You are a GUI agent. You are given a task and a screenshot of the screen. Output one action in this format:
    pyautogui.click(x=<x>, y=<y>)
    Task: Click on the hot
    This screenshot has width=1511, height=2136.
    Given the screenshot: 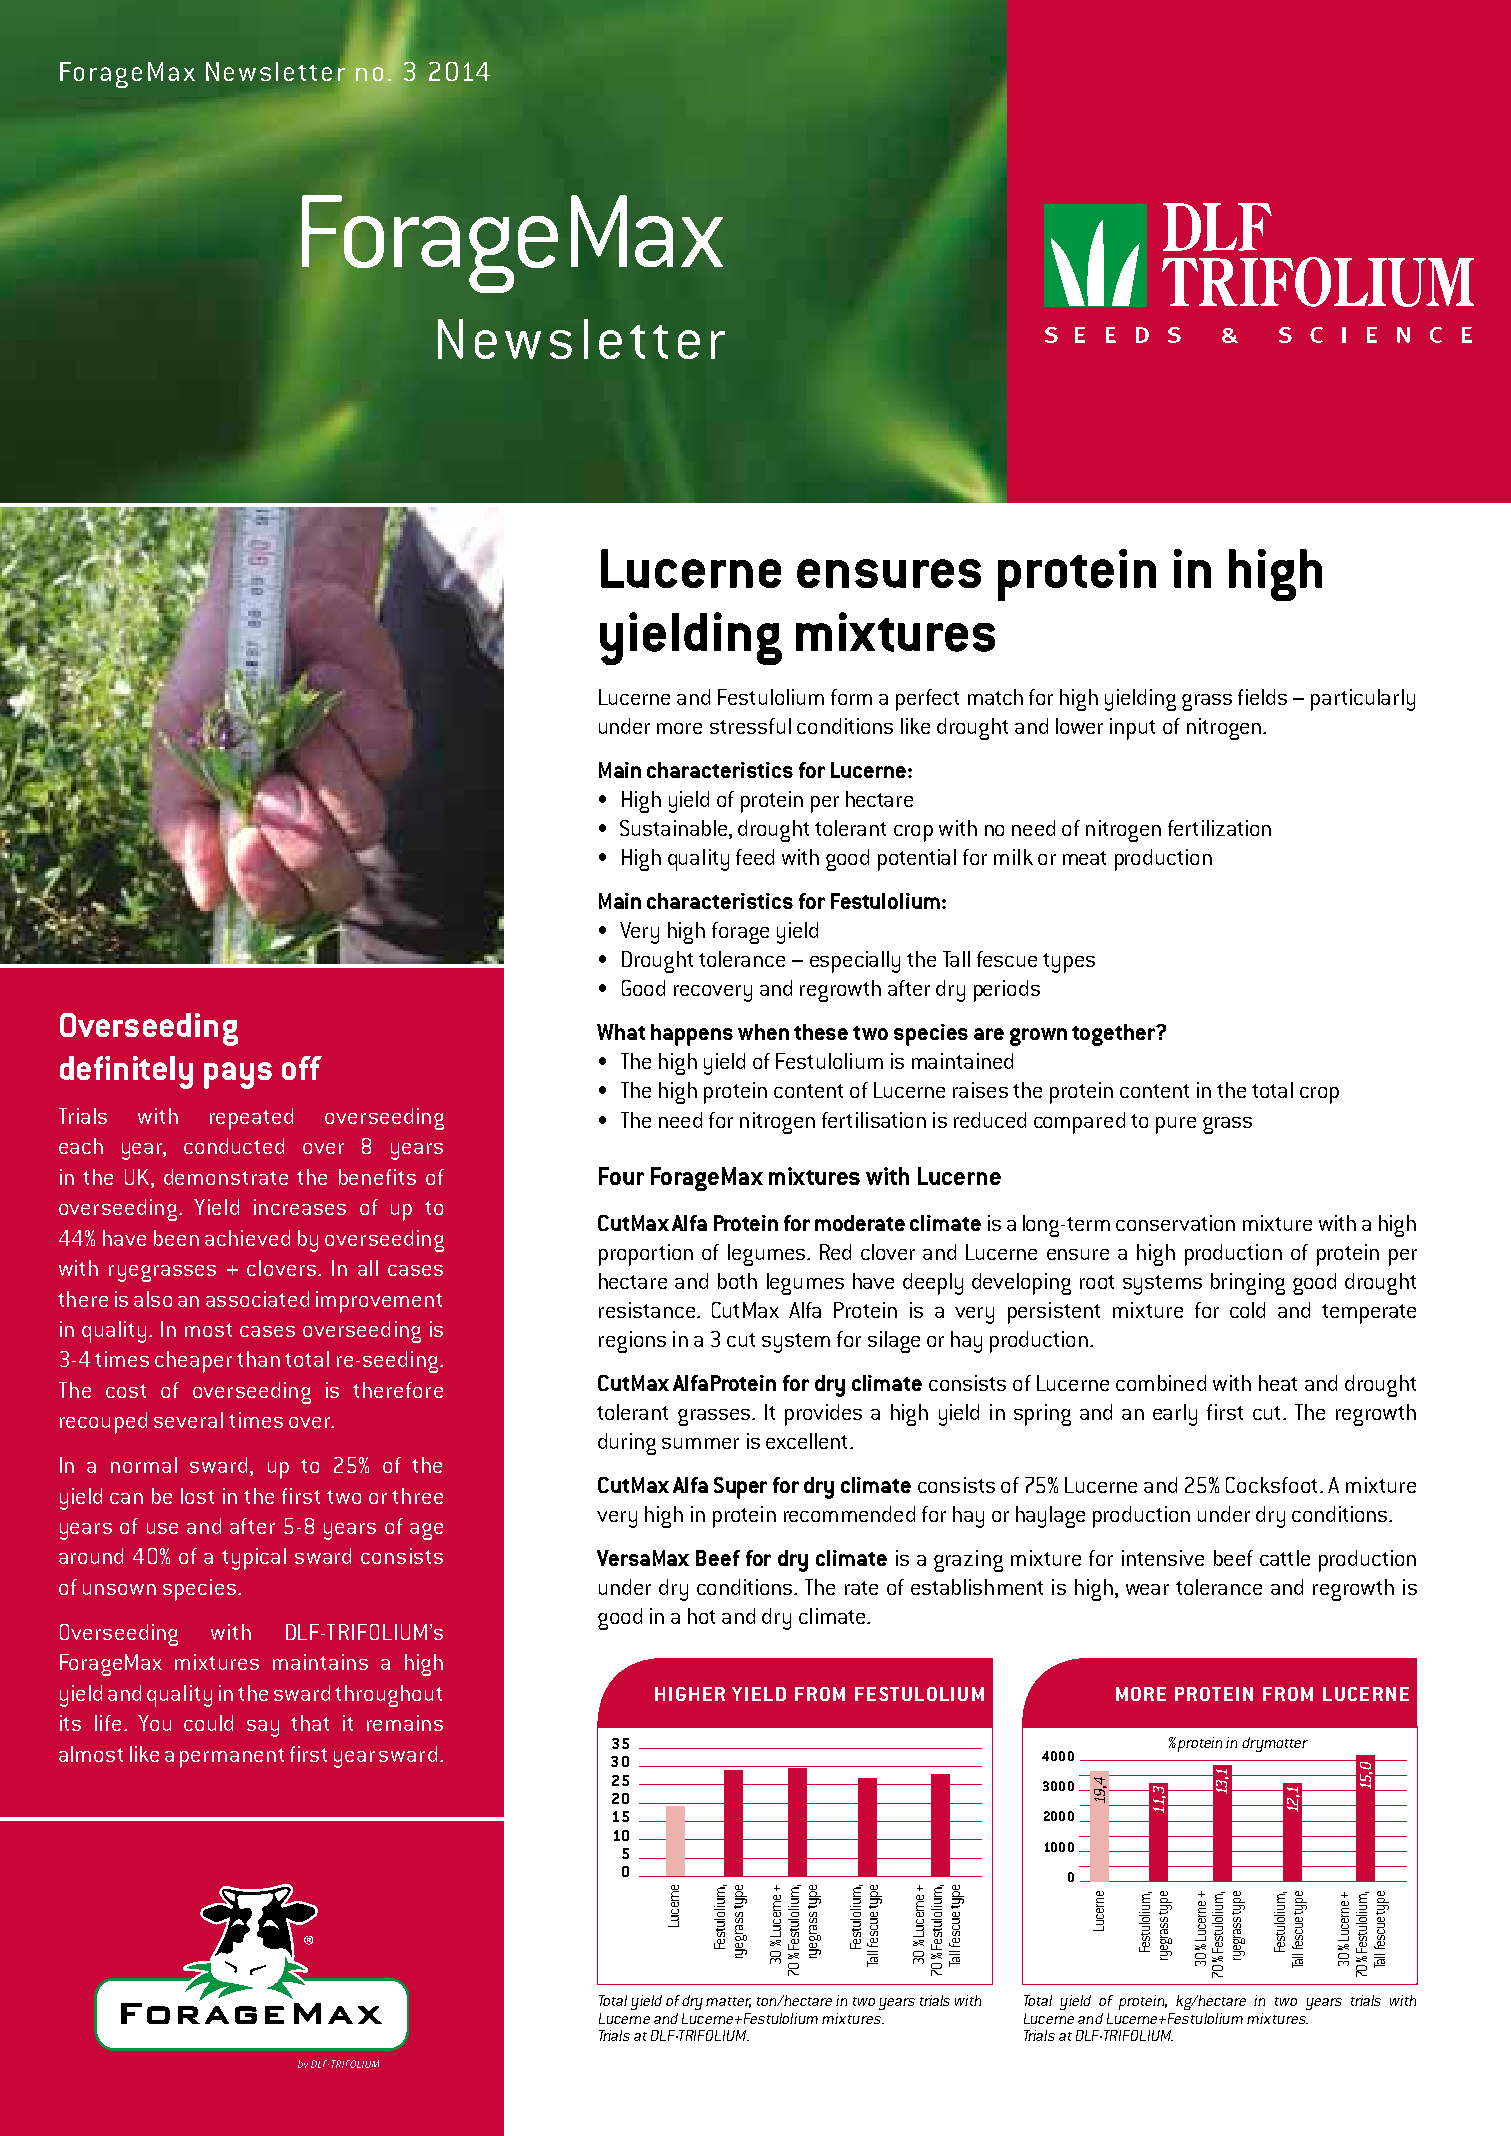 What is the action you would take?
    pyautogui.click(x=701, y=1616)
